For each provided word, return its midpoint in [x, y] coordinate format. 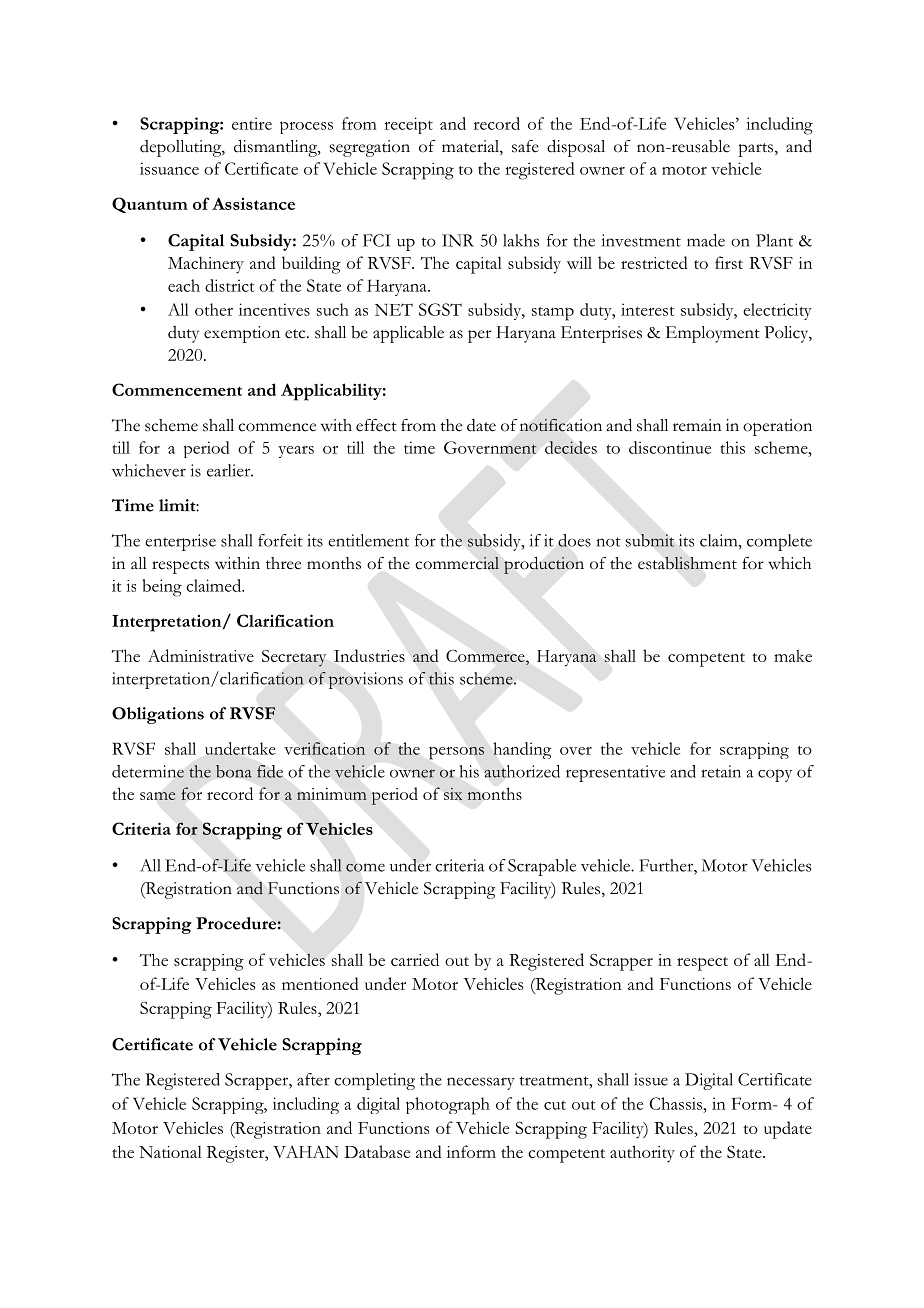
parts [755, 150]
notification [561, 425]
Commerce [486, 656]
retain [721, 771]
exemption [242, 334]
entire [252, 123]
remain [697, 425]
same [158, 796]
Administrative [201, 655]
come [365, 867]
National [170, 1151]
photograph [448, 1106]
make [793, 655]
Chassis [676, 1103]
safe [525, 146]
